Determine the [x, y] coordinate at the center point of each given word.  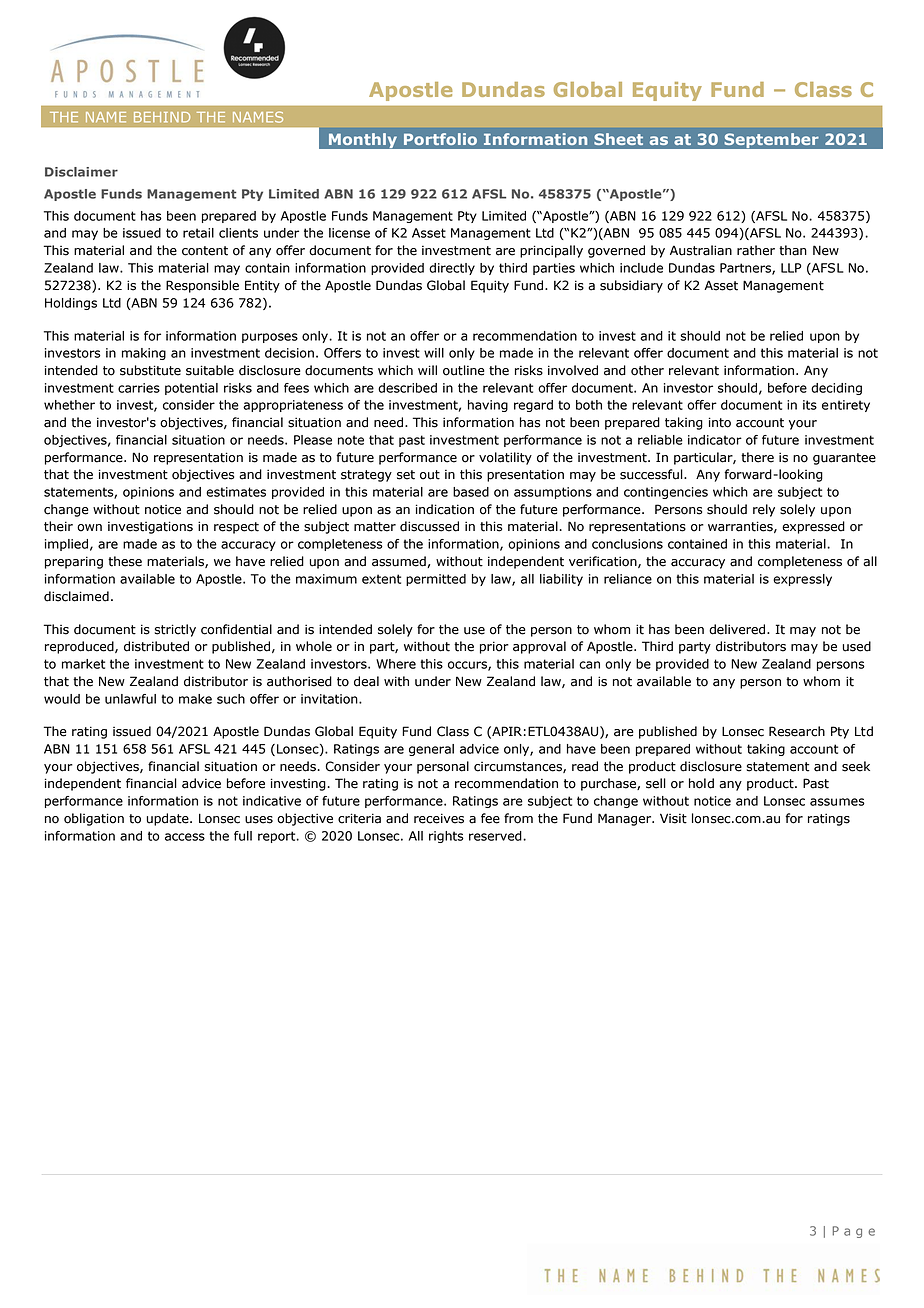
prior [494, 647]
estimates [236, 492]
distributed [156, 646]
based [471, 492]
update [169, 819]
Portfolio [440, 139]
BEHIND [162, 117]
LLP [791, 268]
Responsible [202, 286]
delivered [738, 629]
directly [452, 269]
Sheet [618, 139]
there [757, 457]
